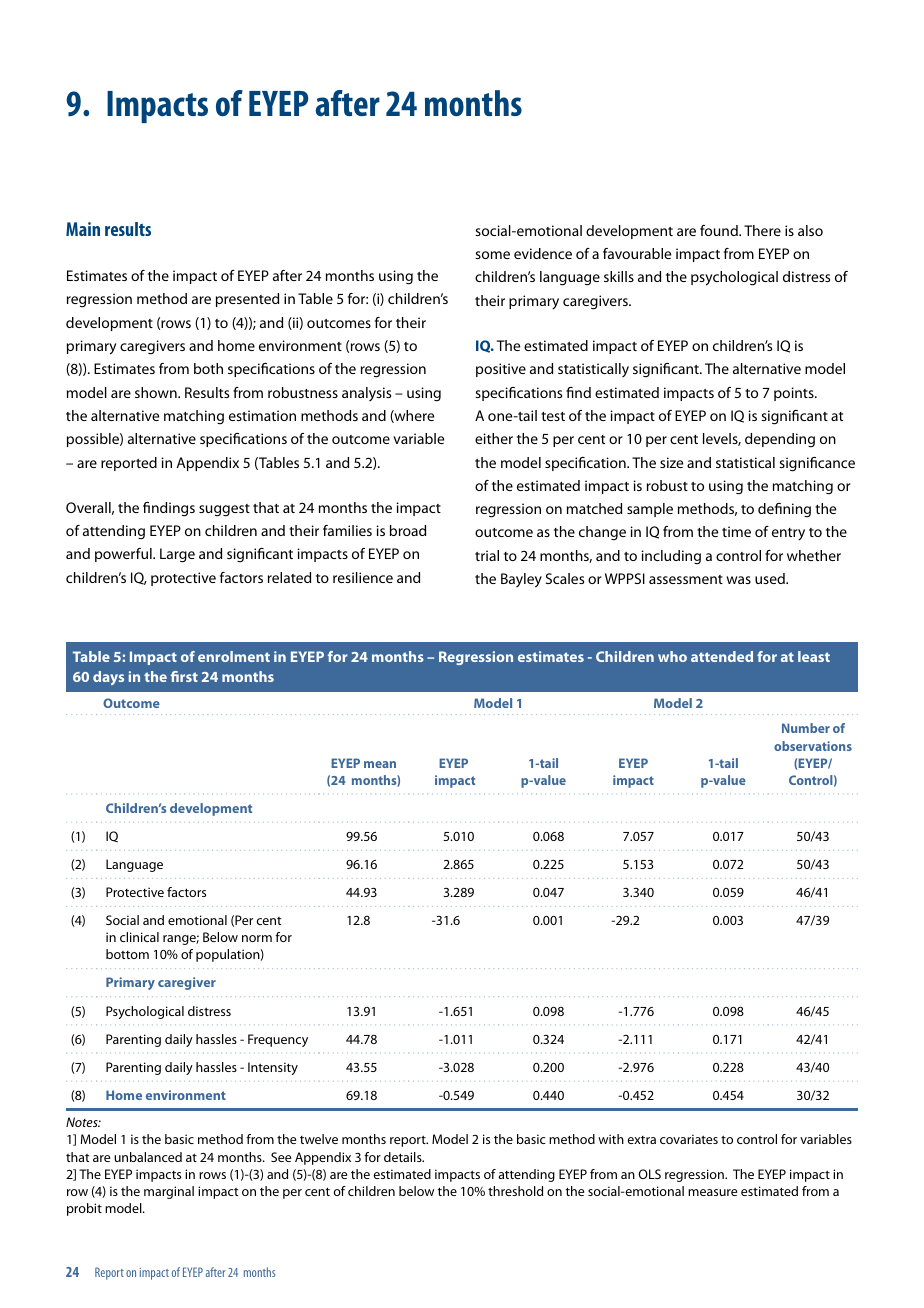  What do you see at coordinates (492, 255) in the screenshot?
I see `some` at bounding box center [492, 255].
